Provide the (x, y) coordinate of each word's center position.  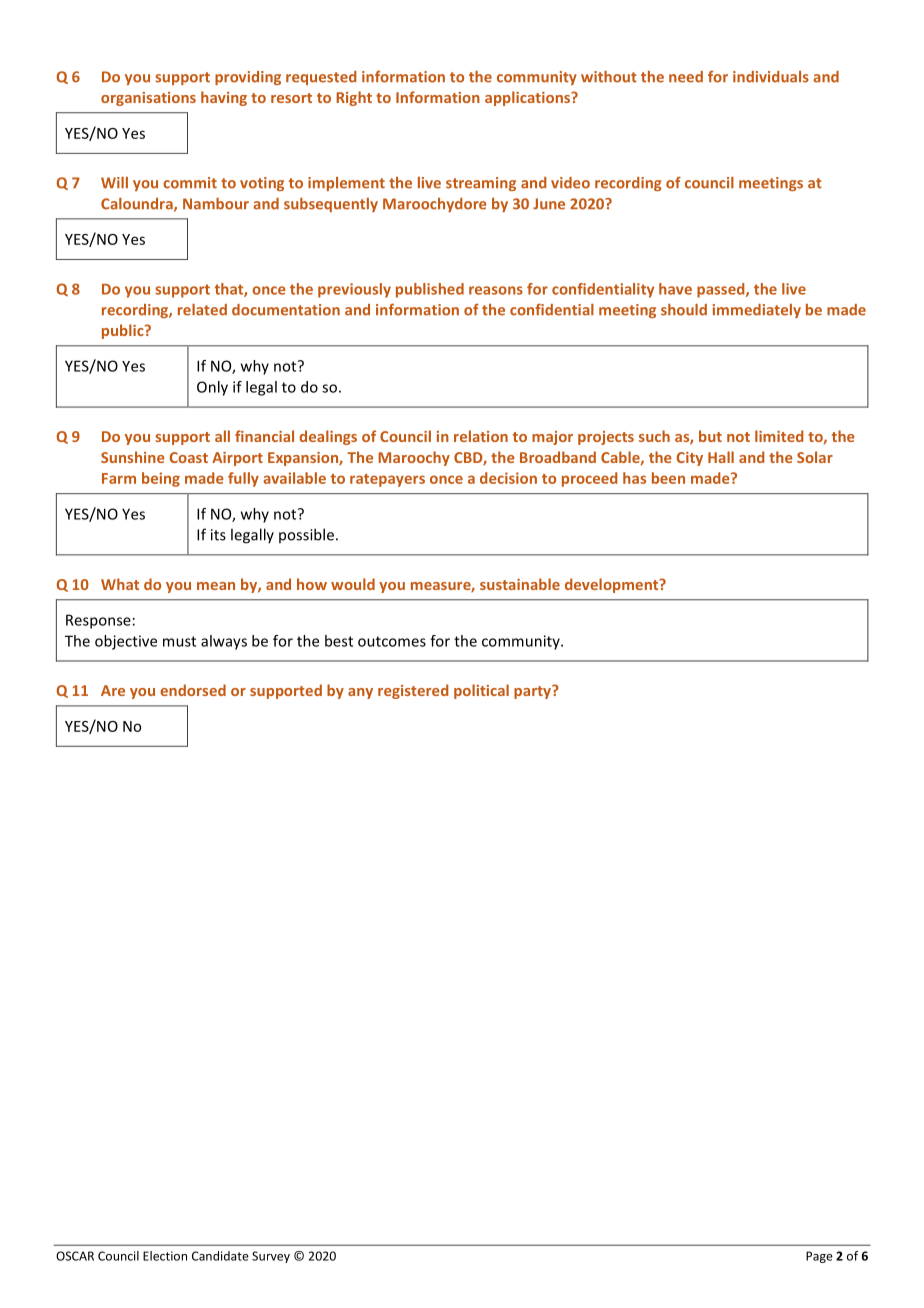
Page (819, 1257)
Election (165, 1256)
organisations (148, 99)
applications (529, 98)
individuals (771, 77)
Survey (271, 1257)
